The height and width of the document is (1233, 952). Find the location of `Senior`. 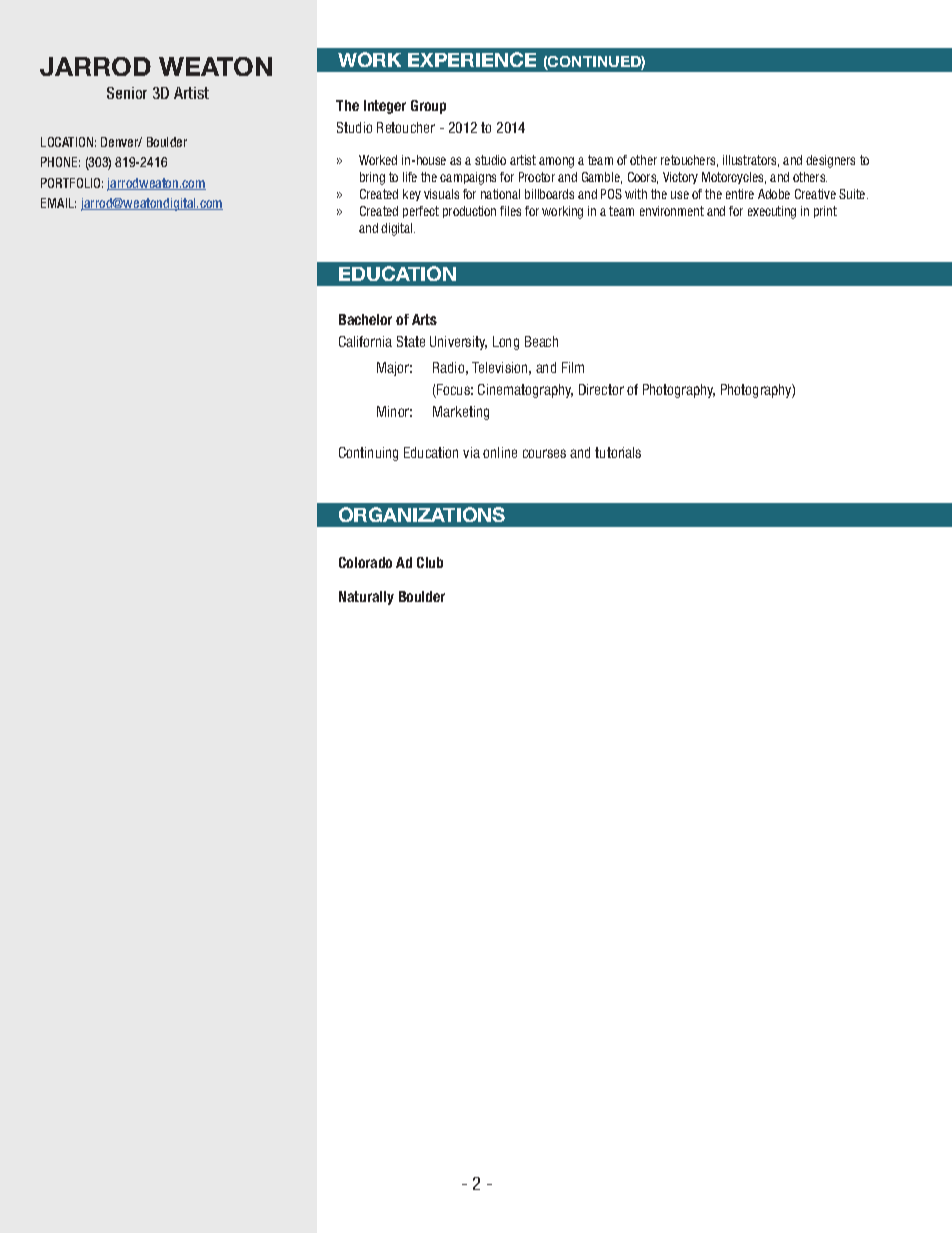

Senior is located at coordinates (127, 93).
